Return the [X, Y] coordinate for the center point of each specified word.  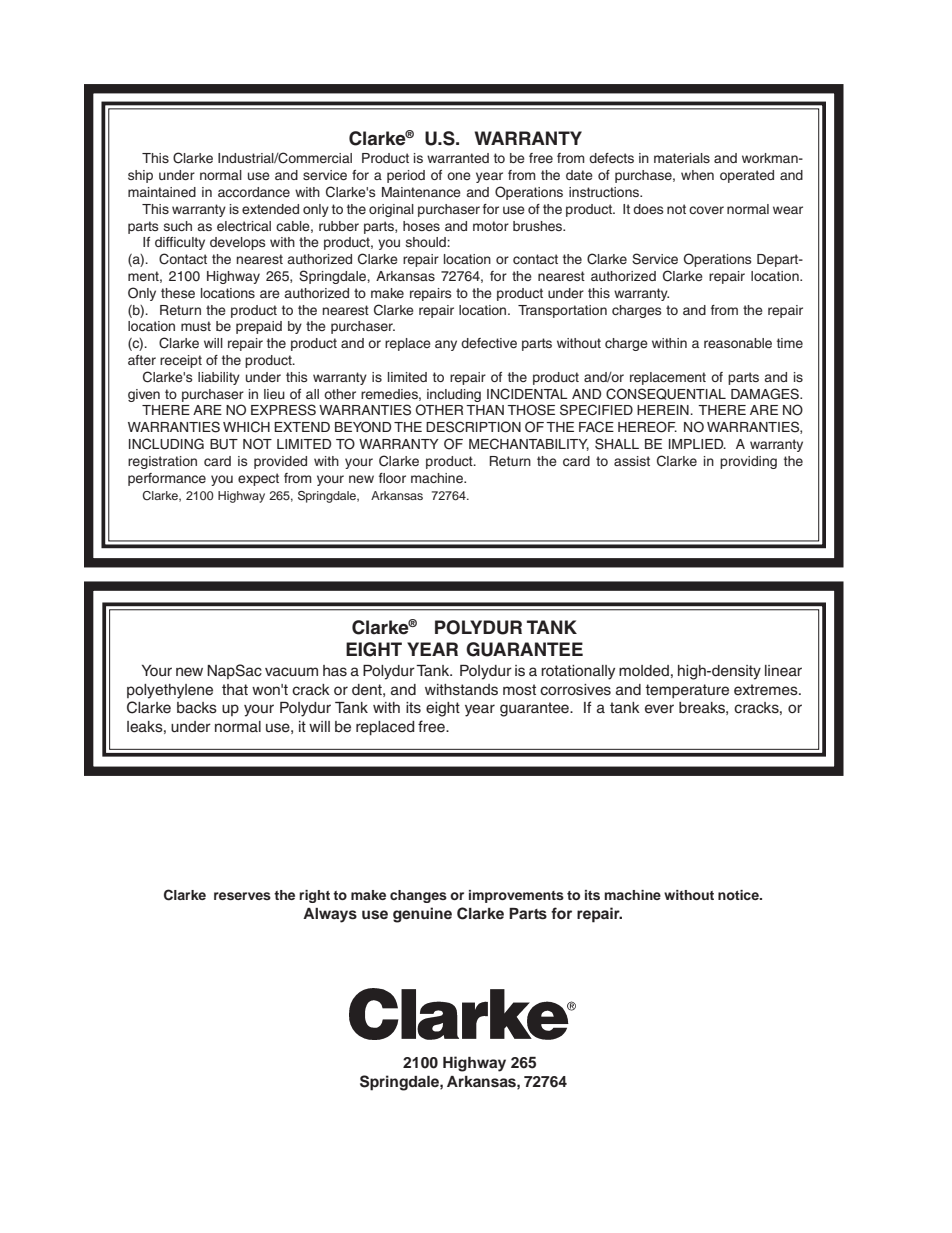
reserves [242, 896]
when [697, 175]
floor [392, 478]
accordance [254, 192]
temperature [687, 691]
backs [197, 708]
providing [748, 462]
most [519, 690]
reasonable [738, 343]
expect [258, 479]
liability [219, 378]
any [446, 345]
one [459, 176]
